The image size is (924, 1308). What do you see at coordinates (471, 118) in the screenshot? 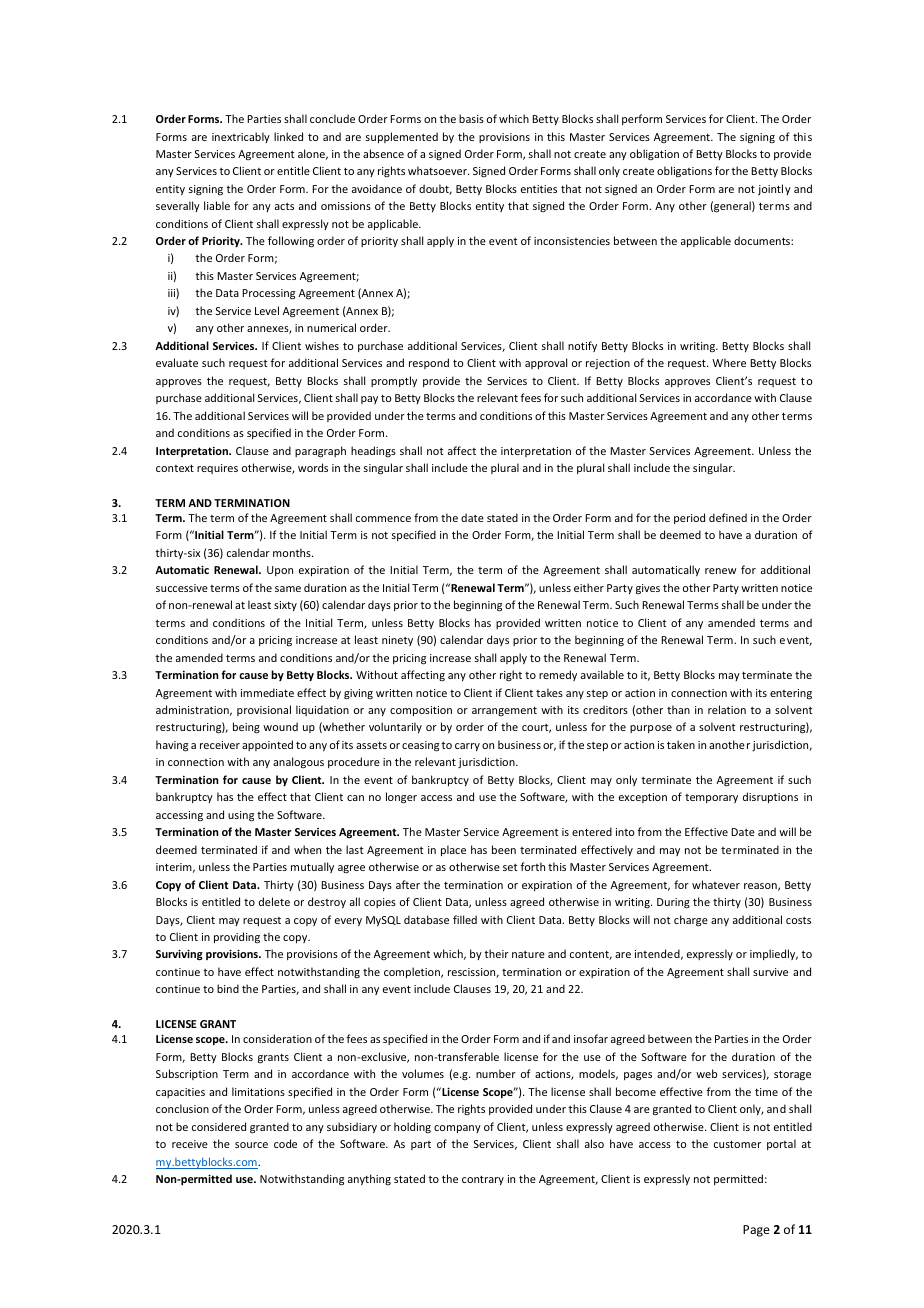
I see `basis` at bounding box center [471, 118].
